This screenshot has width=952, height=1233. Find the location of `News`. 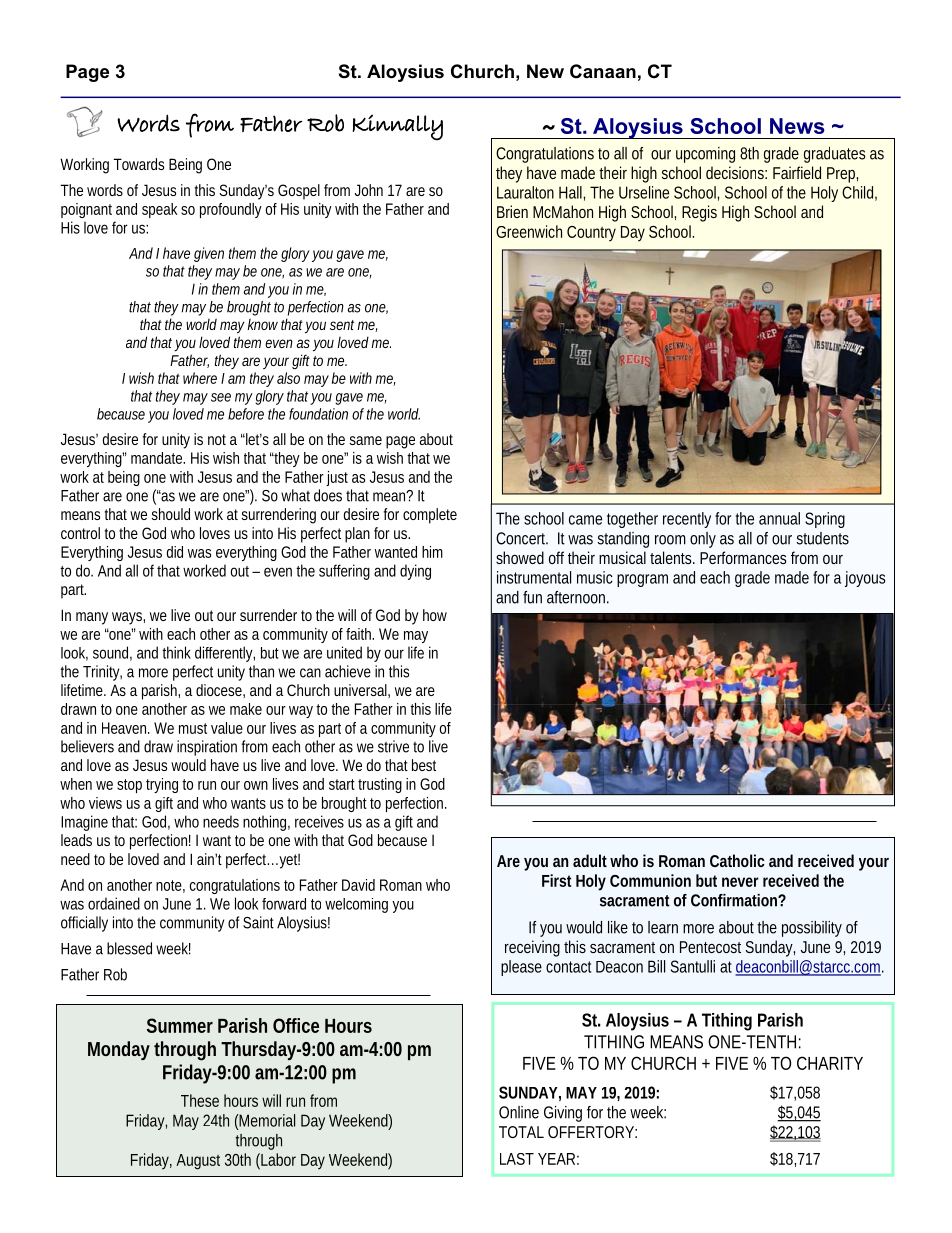

News is located at coordinates (797, 126).
